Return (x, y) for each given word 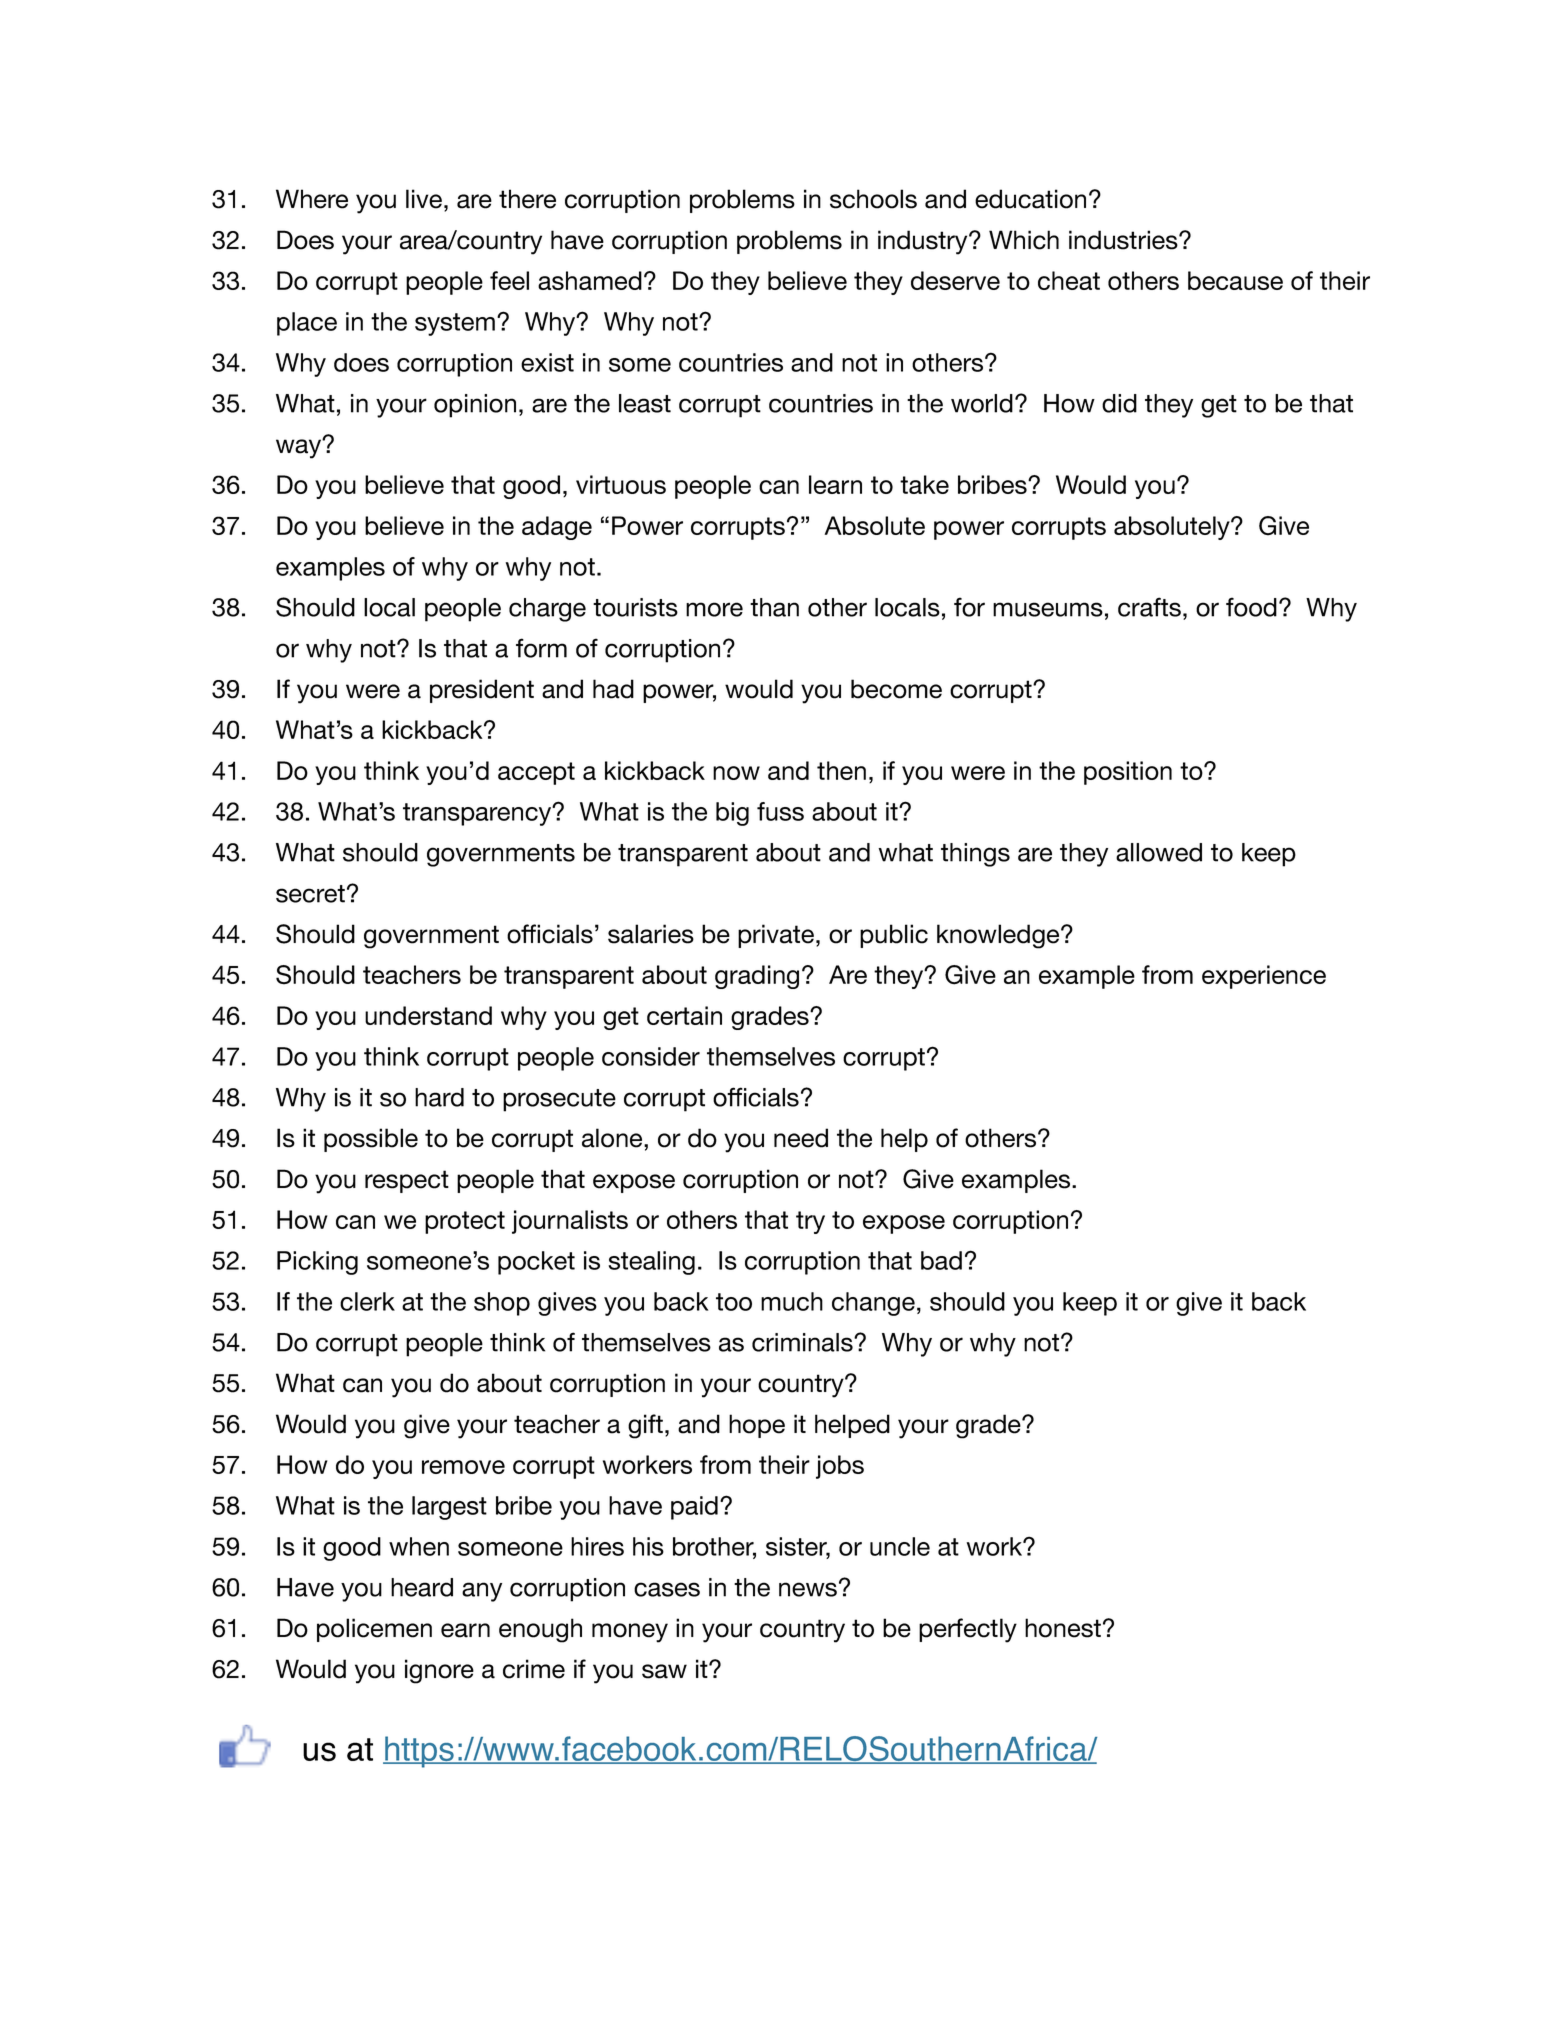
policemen (374, 1630)
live (424, 199)
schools (873, 199)
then (841, 770)
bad (941, 1260)
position (1128, 773)
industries (1124, 240)
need (801, 1138)
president (482, 691)
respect (407, 1181)
